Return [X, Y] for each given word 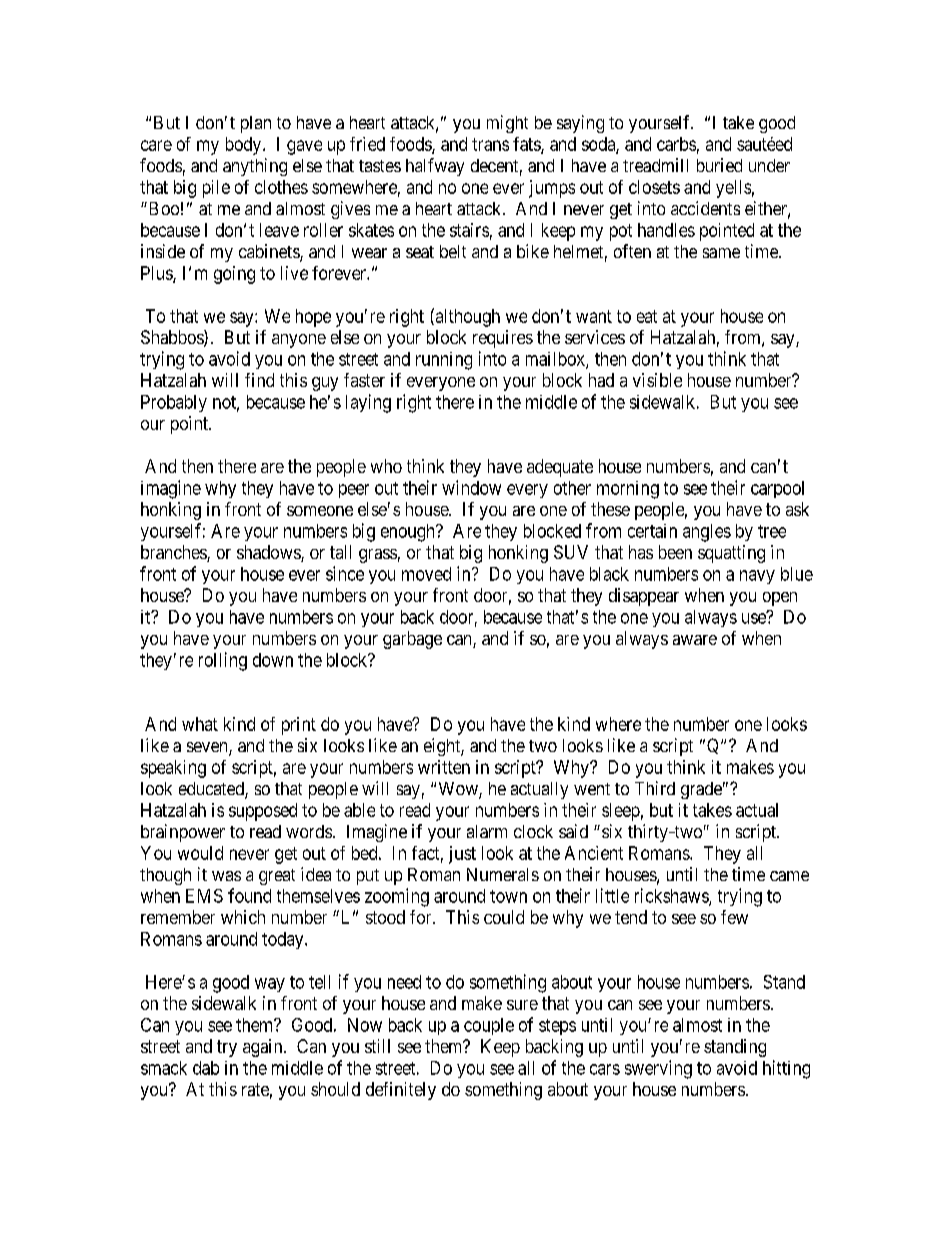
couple [489, 1026]
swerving [658, 1069]
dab [206, 1068]
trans [490, 144]
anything [255, 167]
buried [719, 165]
